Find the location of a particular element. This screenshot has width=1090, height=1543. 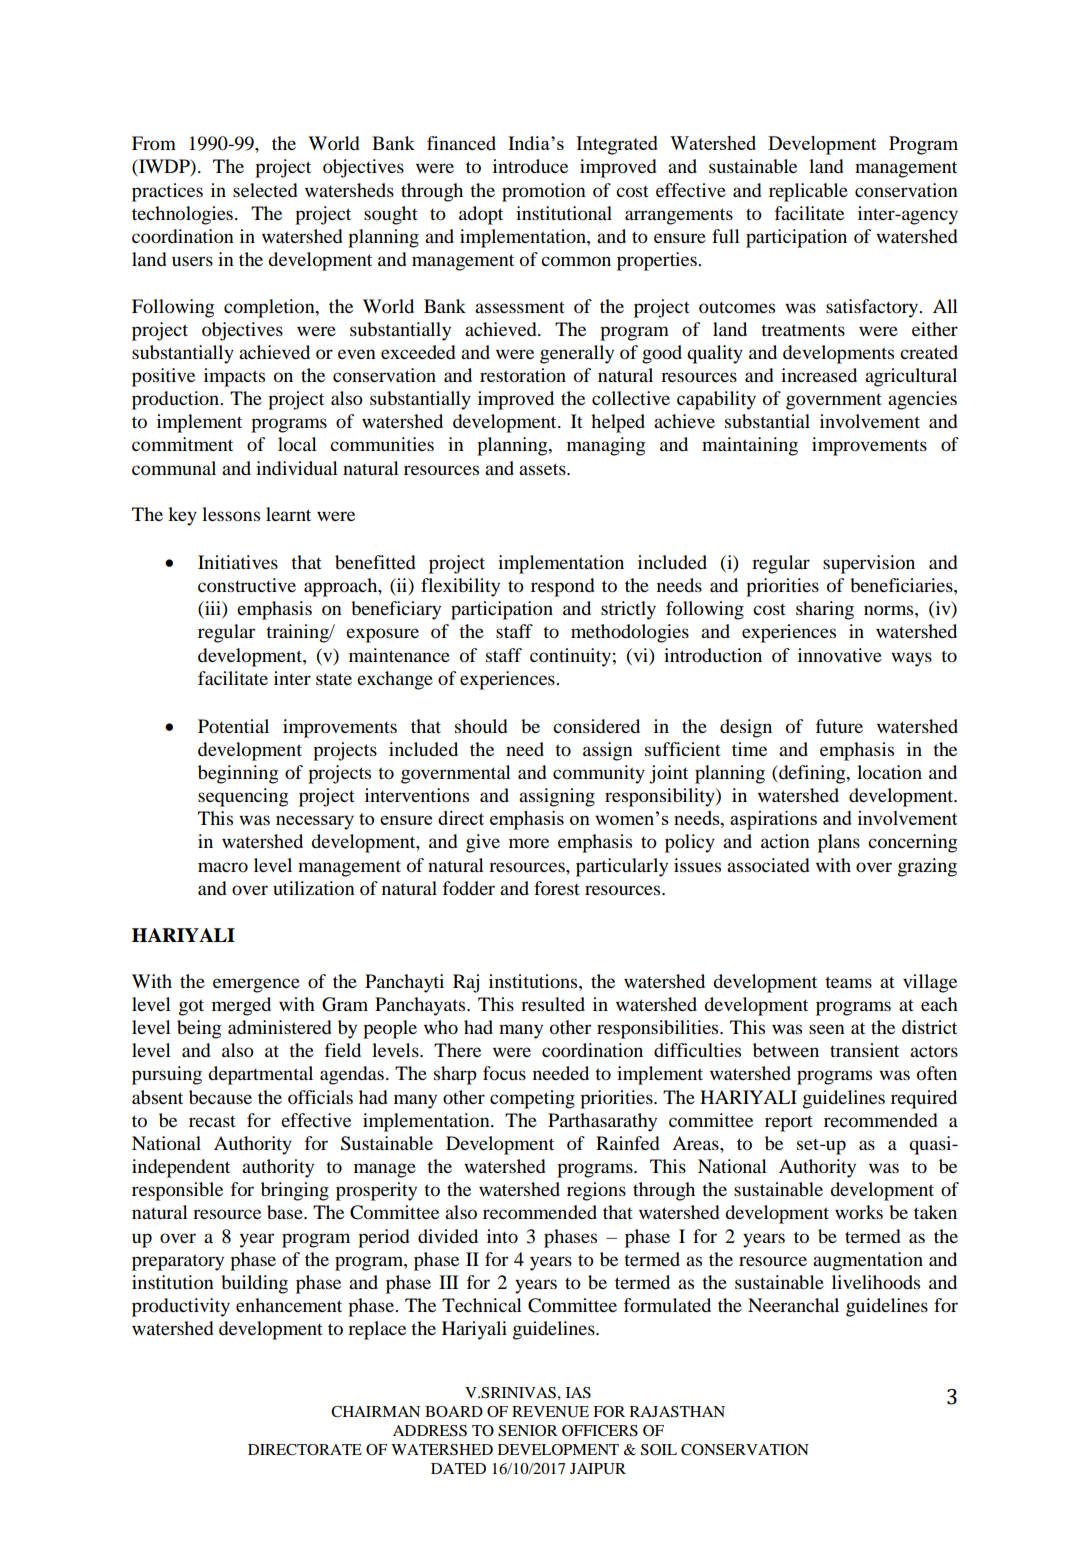

sequencing is located at coordinates (243, 797).
